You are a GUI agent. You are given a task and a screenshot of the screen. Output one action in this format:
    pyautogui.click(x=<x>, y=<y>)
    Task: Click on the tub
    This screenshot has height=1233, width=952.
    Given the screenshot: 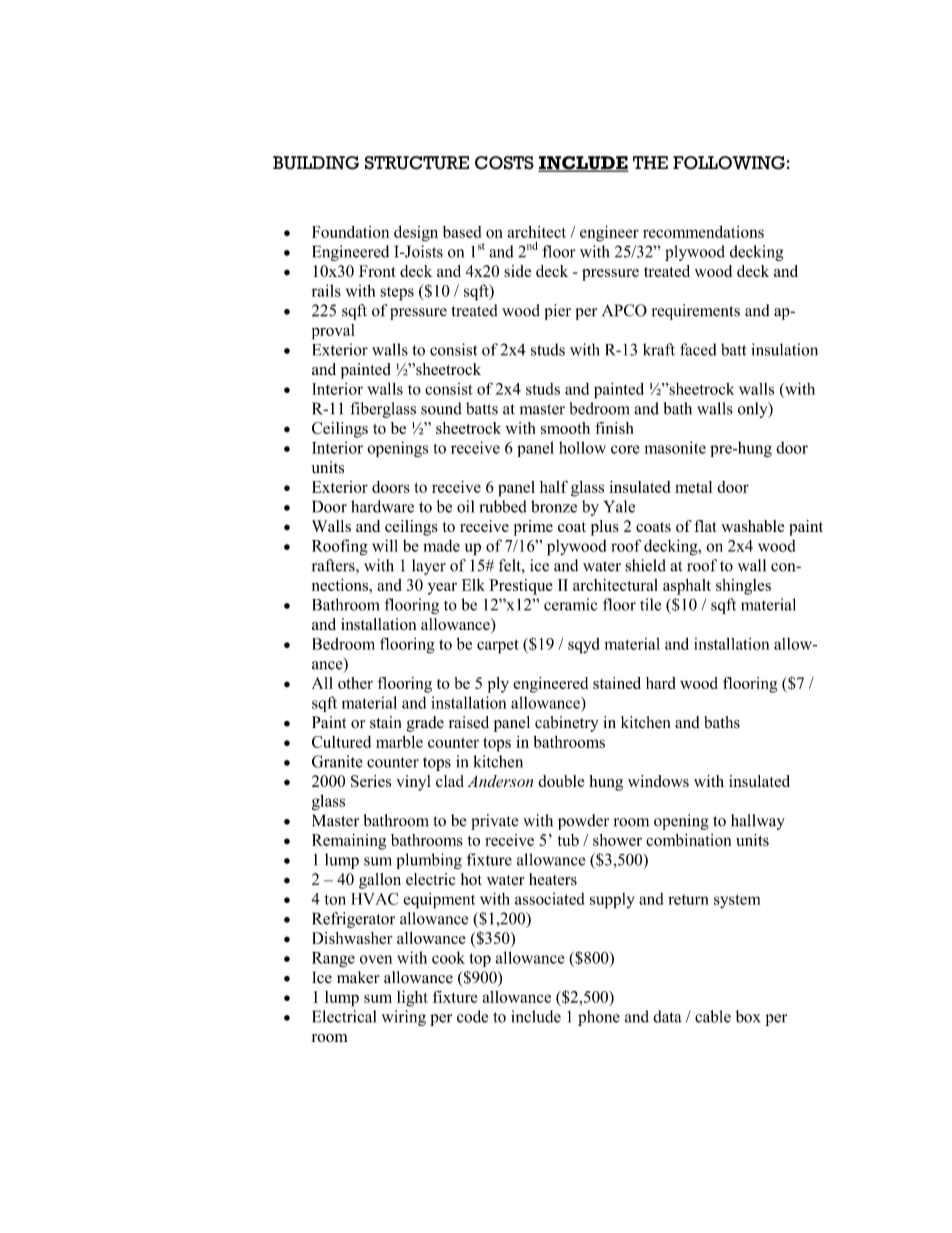 What is the action you would take?
    pyautogui.click(x=568, y=840)
